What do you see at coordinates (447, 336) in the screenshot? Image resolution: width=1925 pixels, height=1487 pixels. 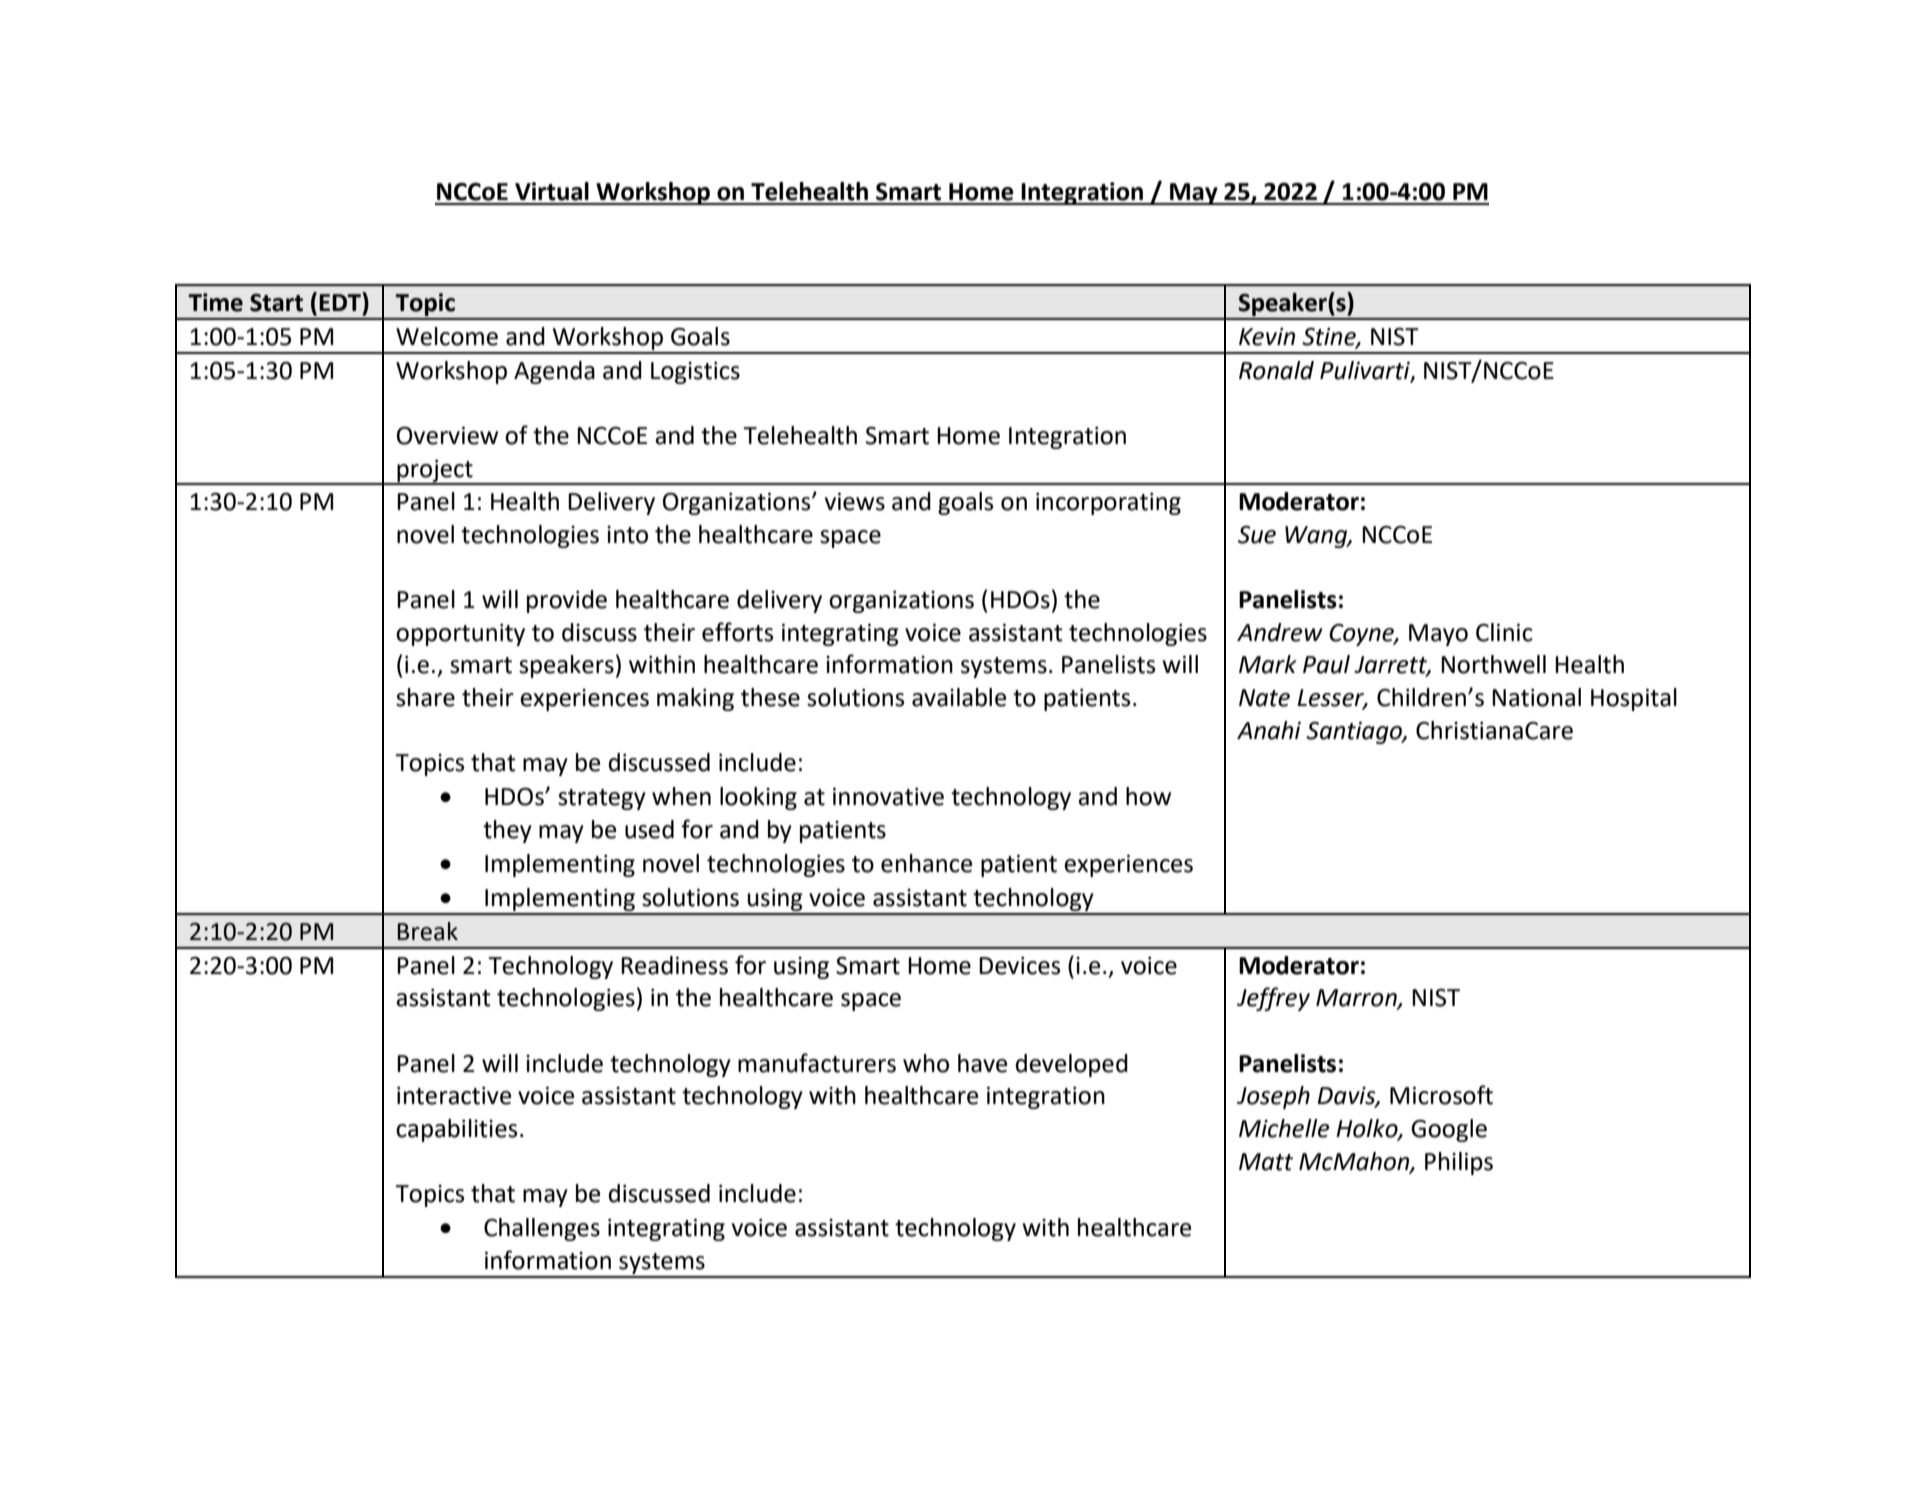 I see `Welcome` at bounding box center [447, 336].
